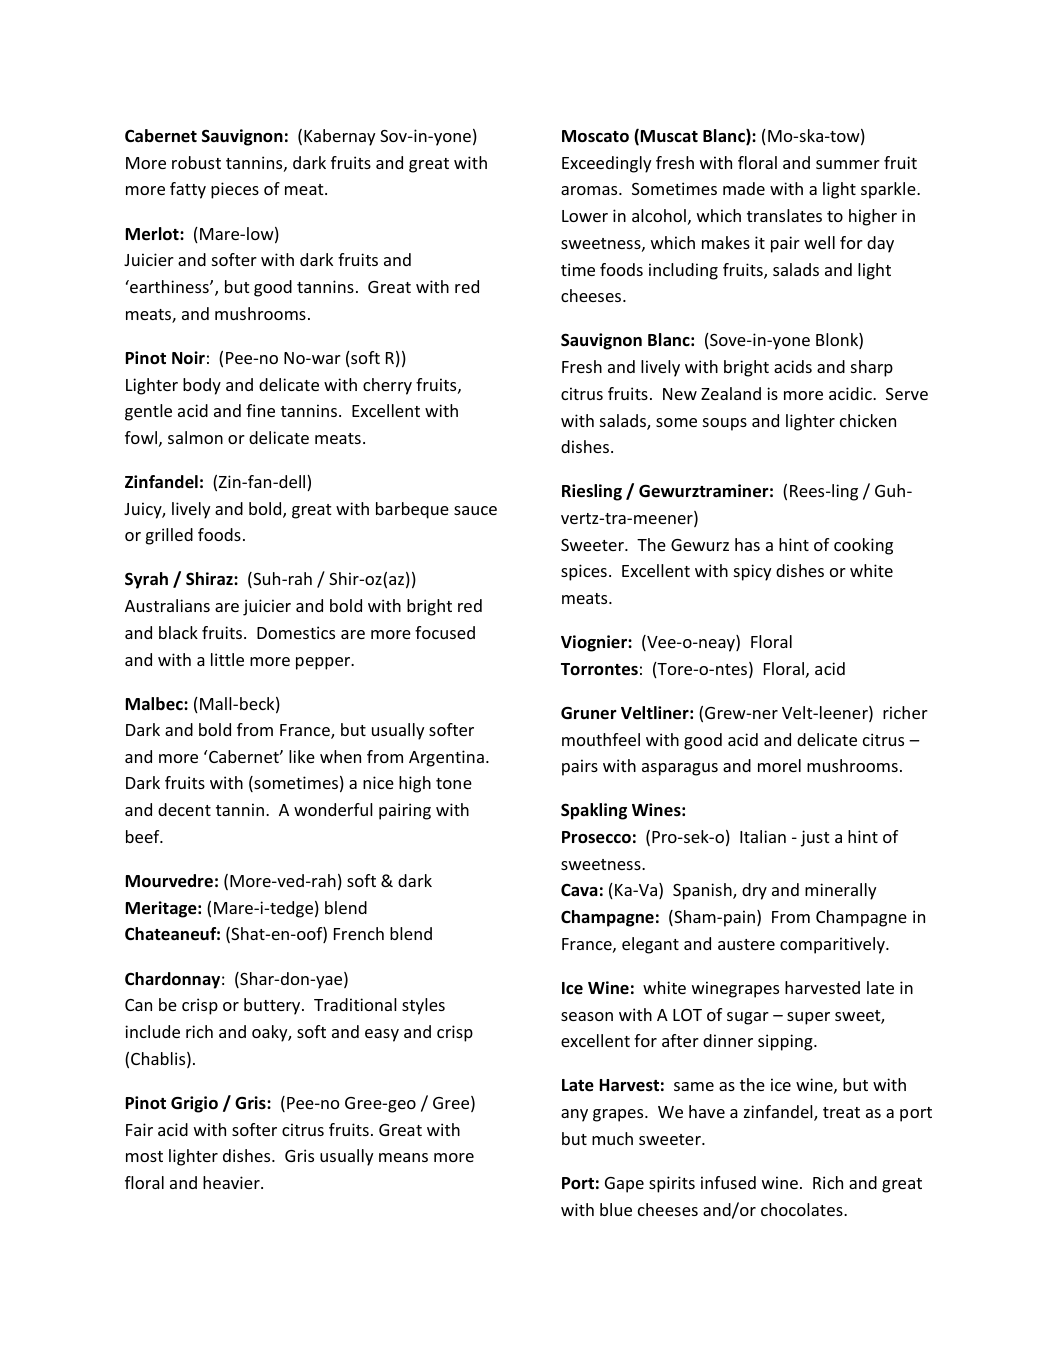 This screenshot has width=1059, height=1370. What do you see at coordinates (232, 1182) in the screenshot?
I see `heavier` at bounding box center [232, 1182].
